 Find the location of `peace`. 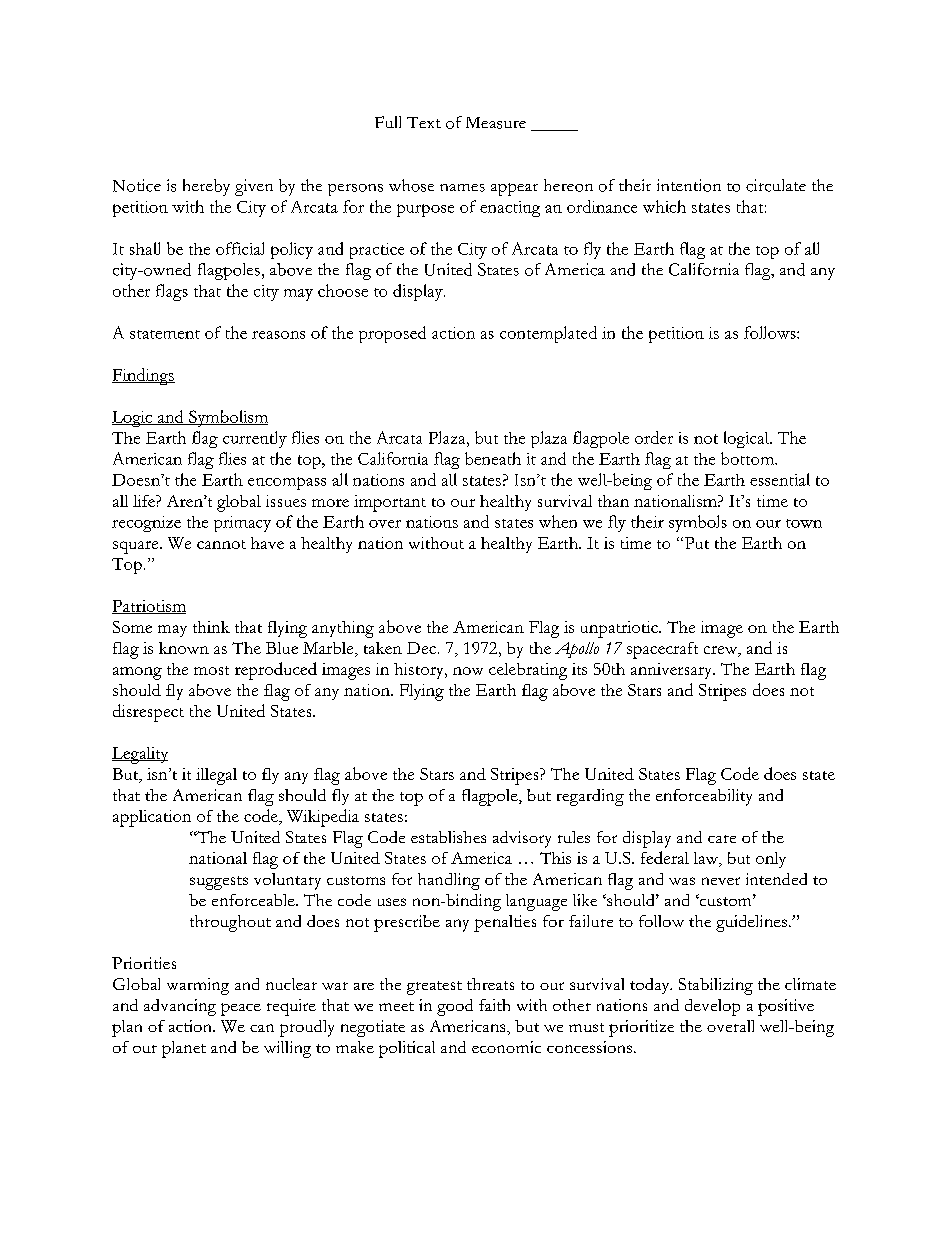

peace is located at coordinates (241, 1009).
